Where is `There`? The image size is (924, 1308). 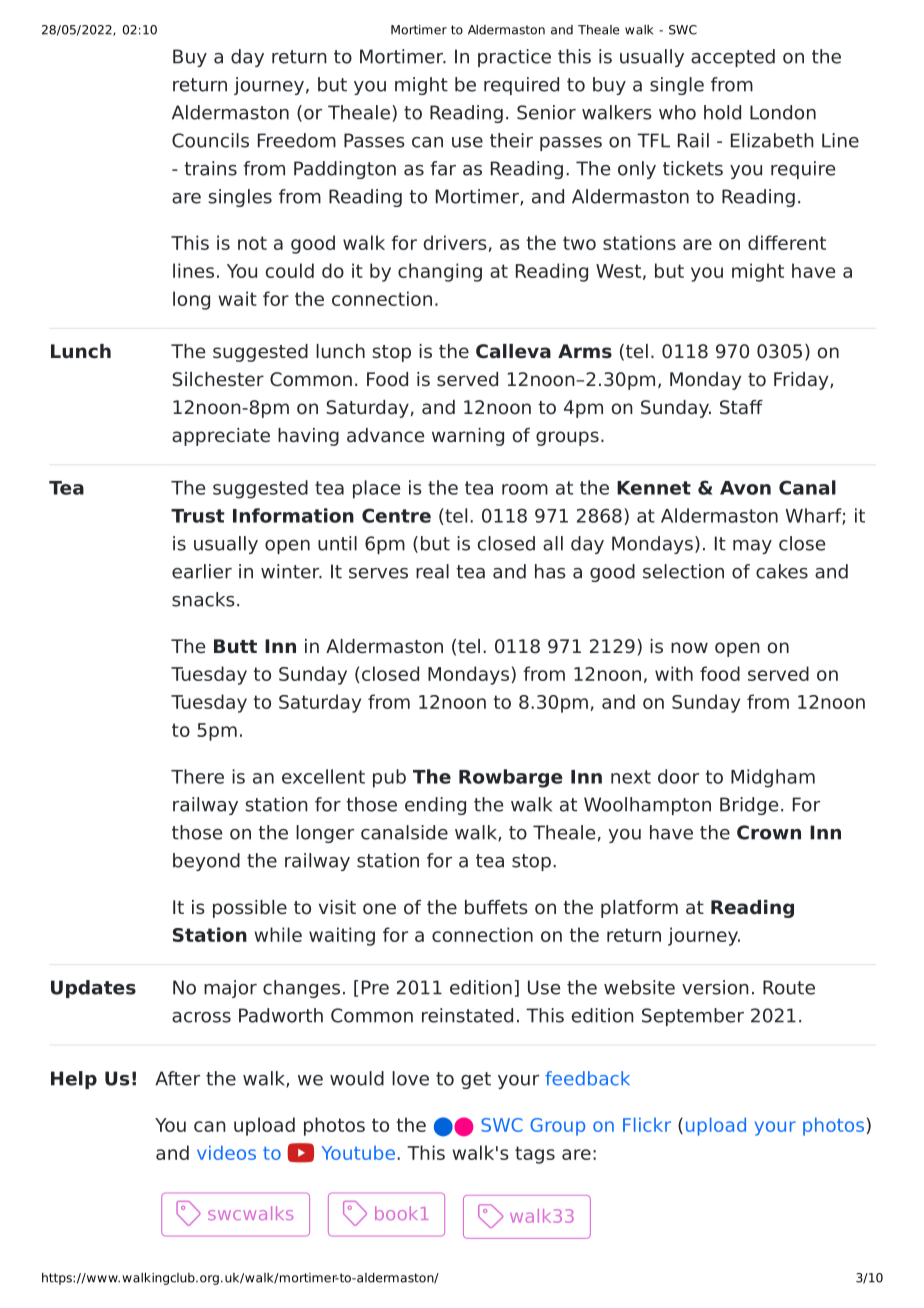
There is located at coordinates (197, 776).
